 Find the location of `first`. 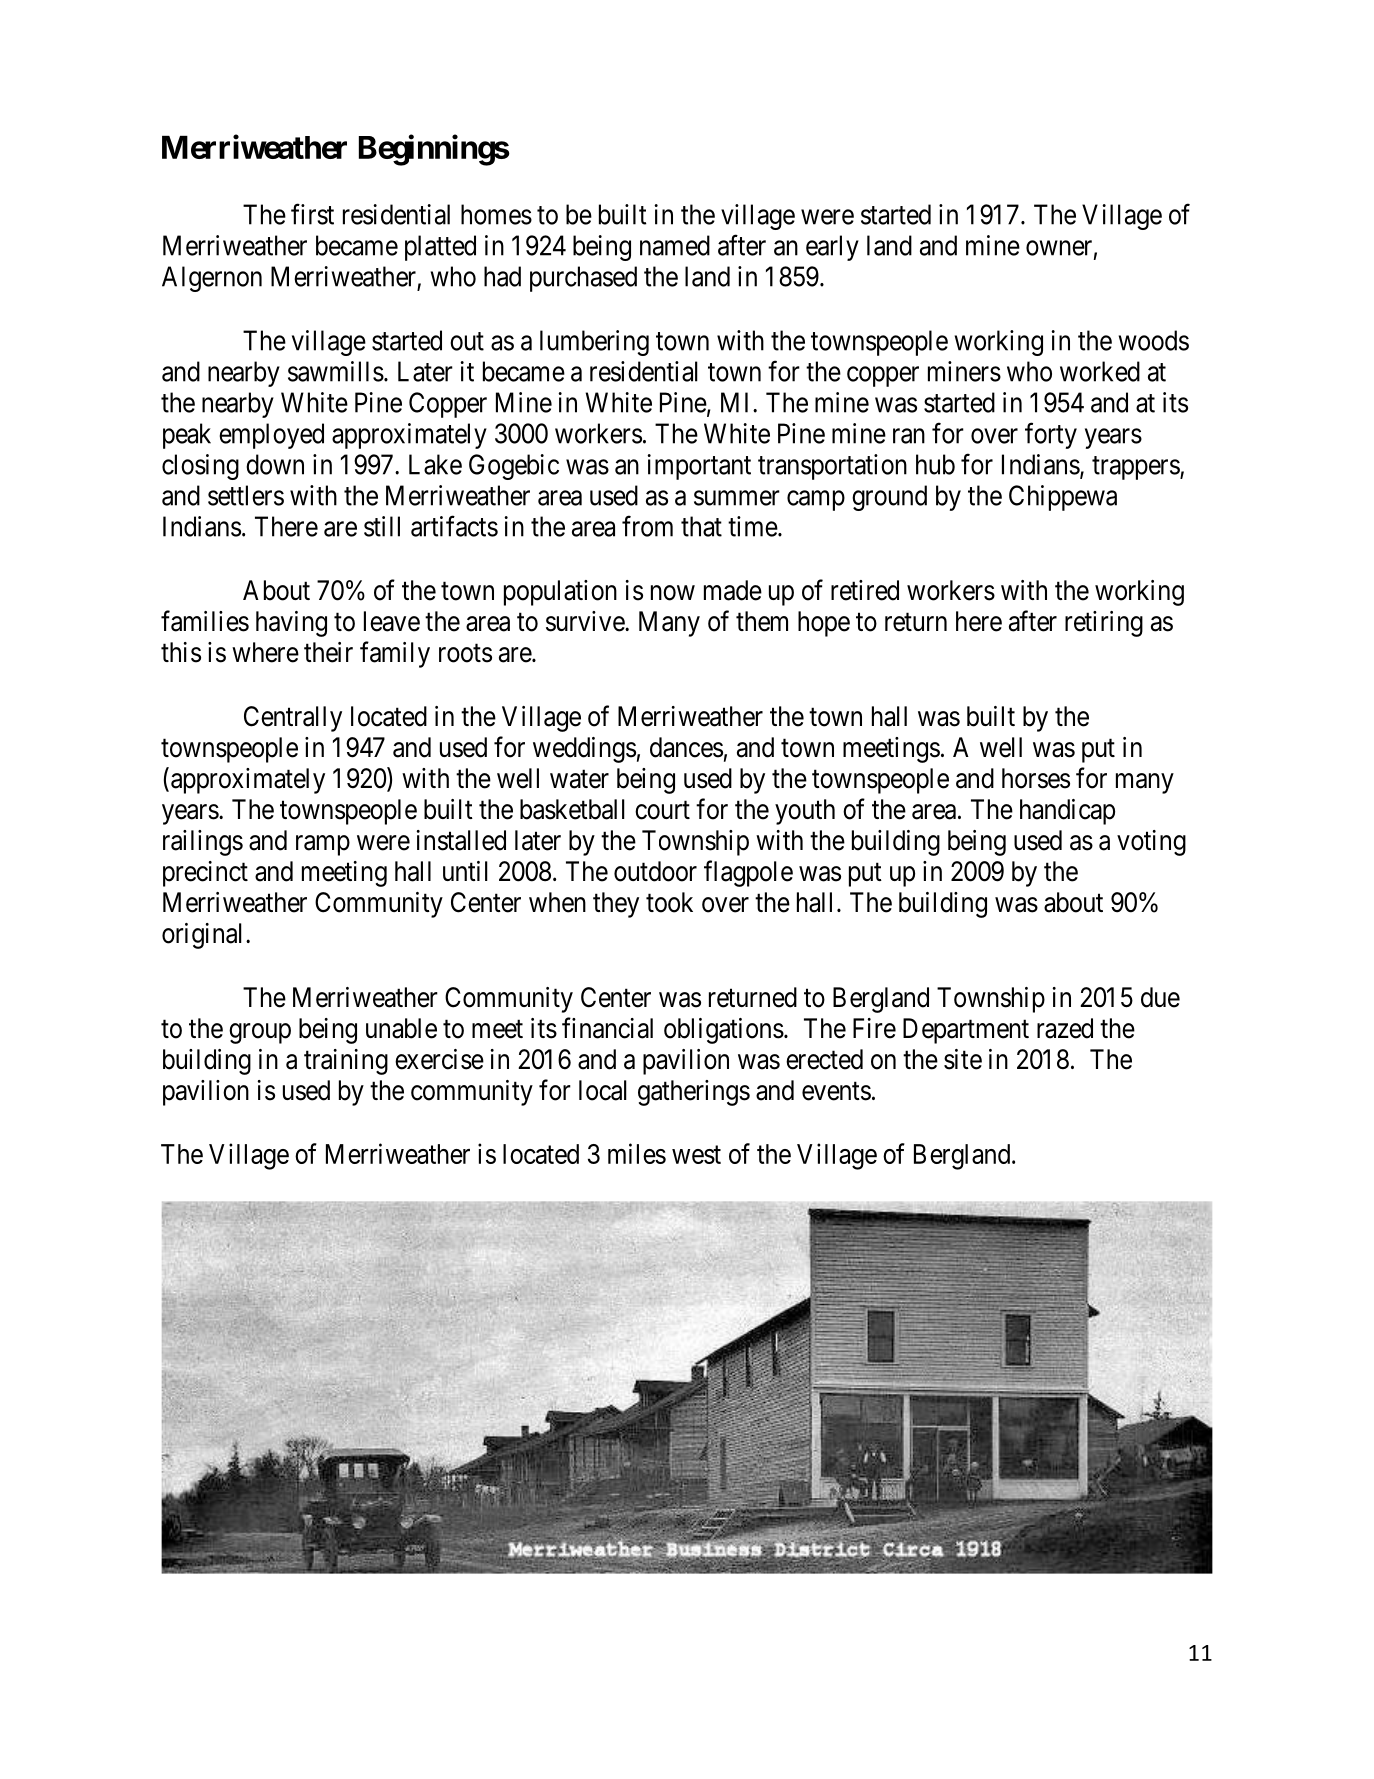

first is located at coordinates (312, 214).
